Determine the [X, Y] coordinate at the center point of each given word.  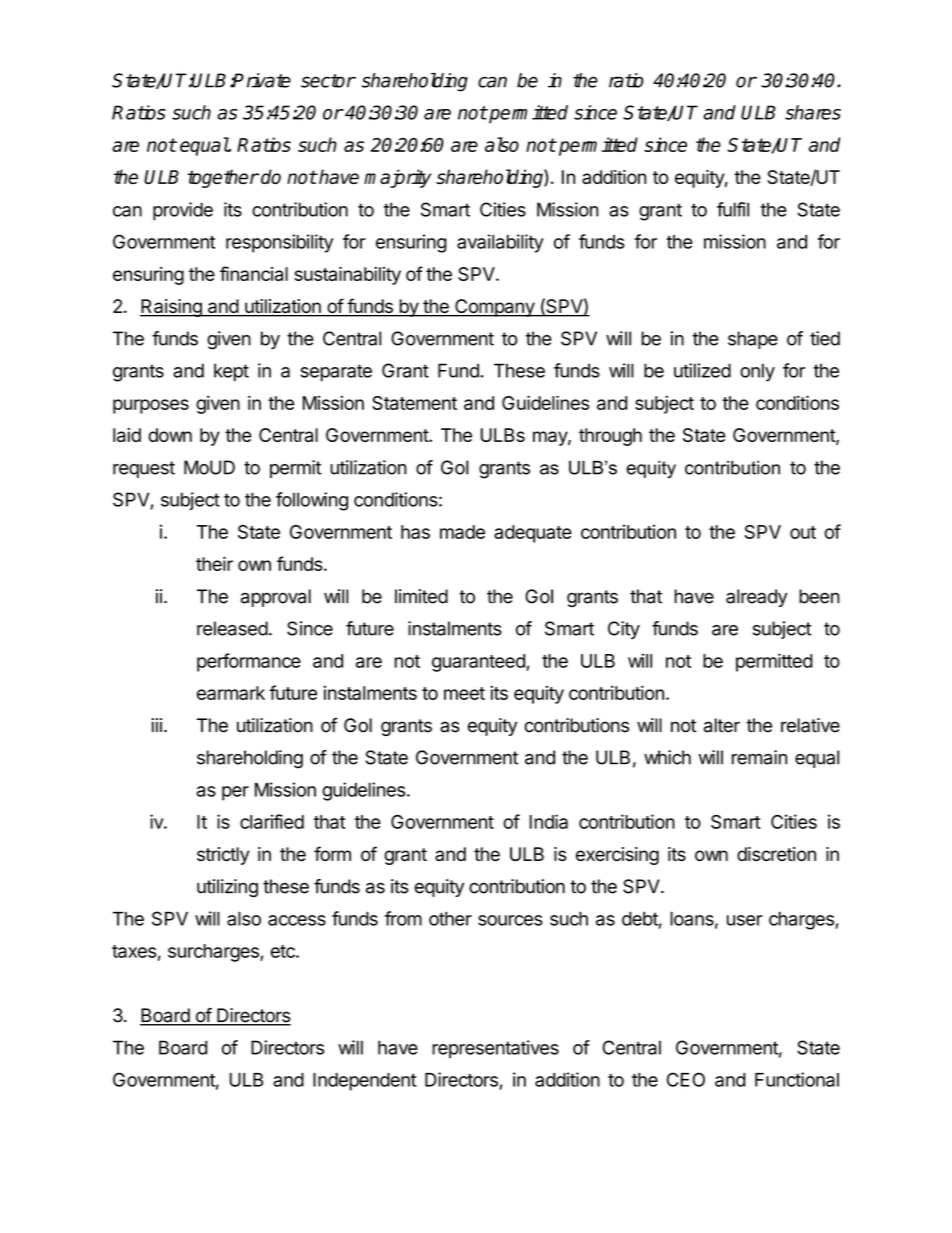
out [803, 532]
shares [813, 112]
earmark [231, 693]
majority [397, 178]
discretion [776, 854]
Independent [364, 1082]
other [450, 918]
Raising [172, 308]
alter [722, 725]
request [144, 469]
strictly [223, 856]
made [462, 532]
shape [753, 340]
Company [494, 308]
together [223, 178]
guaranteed [479, 663]
